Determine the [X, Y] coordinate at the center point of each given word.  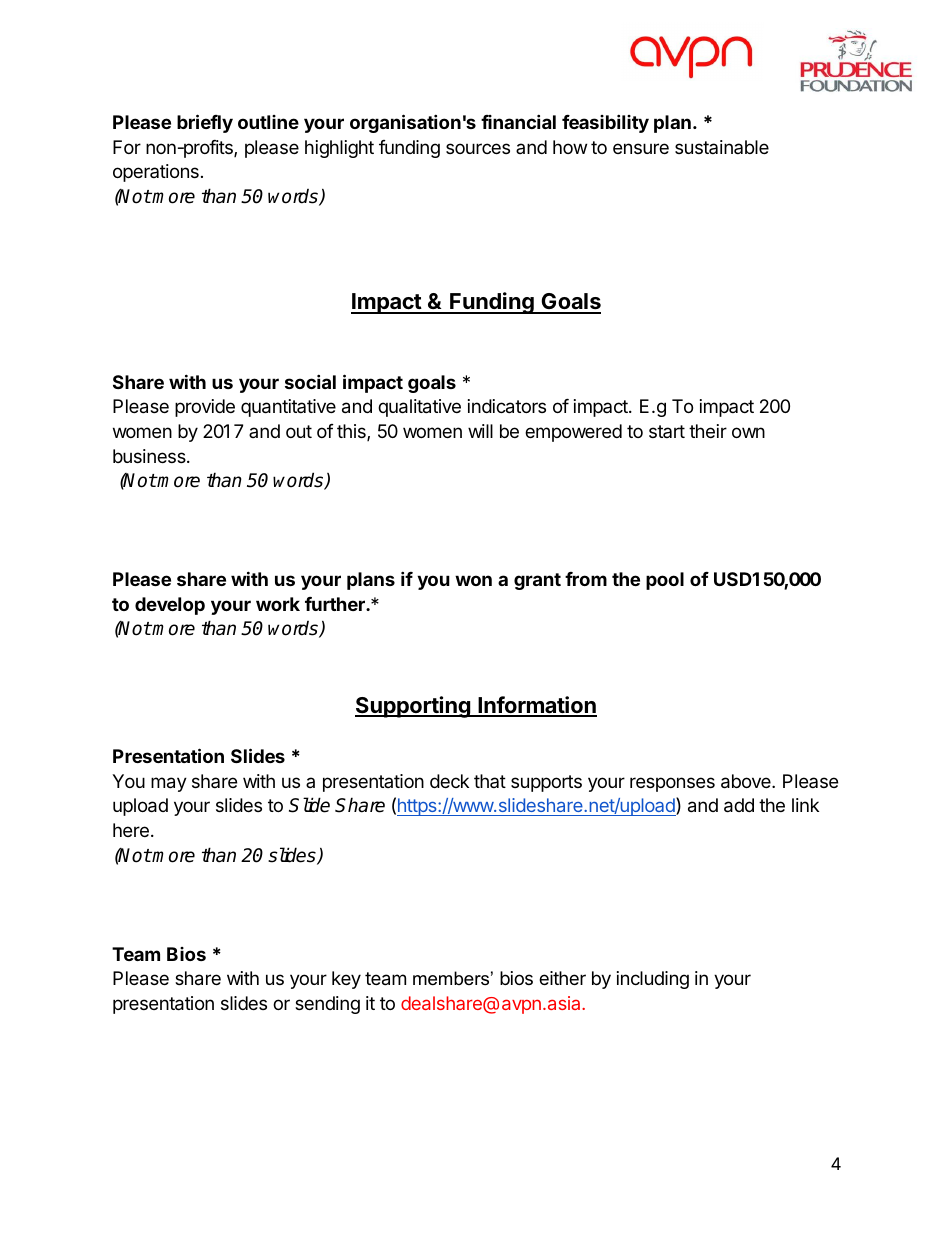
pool [665, 581]
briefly [205, 123]
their [708, 431]
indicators [507, 406]
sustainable [722, 147]
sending [327, 1005]
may [169, 784]
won [473, 580]
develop [170, 606]
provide [205, 408]
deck [449, 781]
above [747, 781]
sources [478, 148]
